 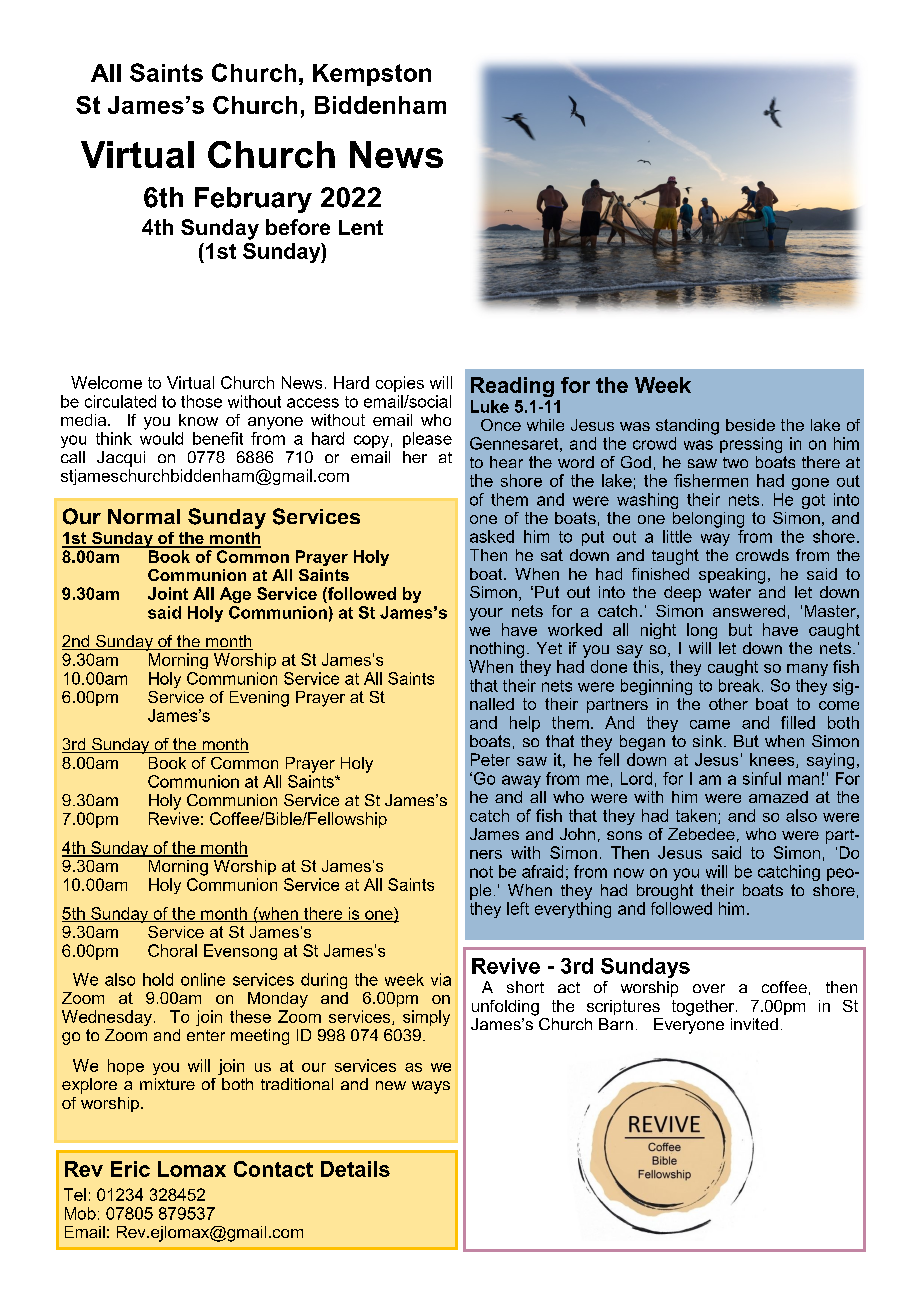 What do you see at coordinates (361, 227) in the screenshot?
I see `Lent` at bounding box center [361, 227].
